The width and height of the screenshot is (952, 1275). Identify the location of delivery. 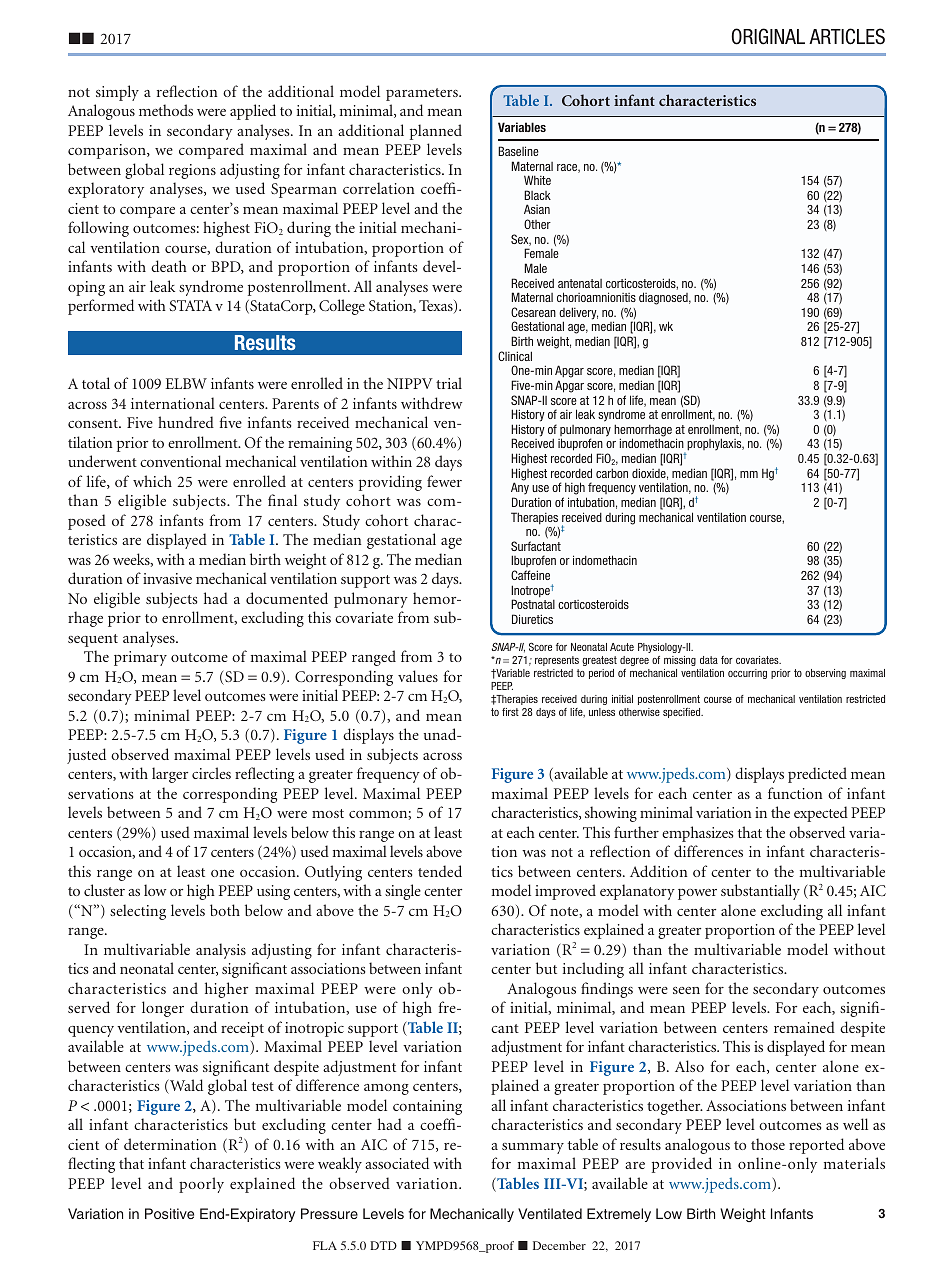
(578, 314).
